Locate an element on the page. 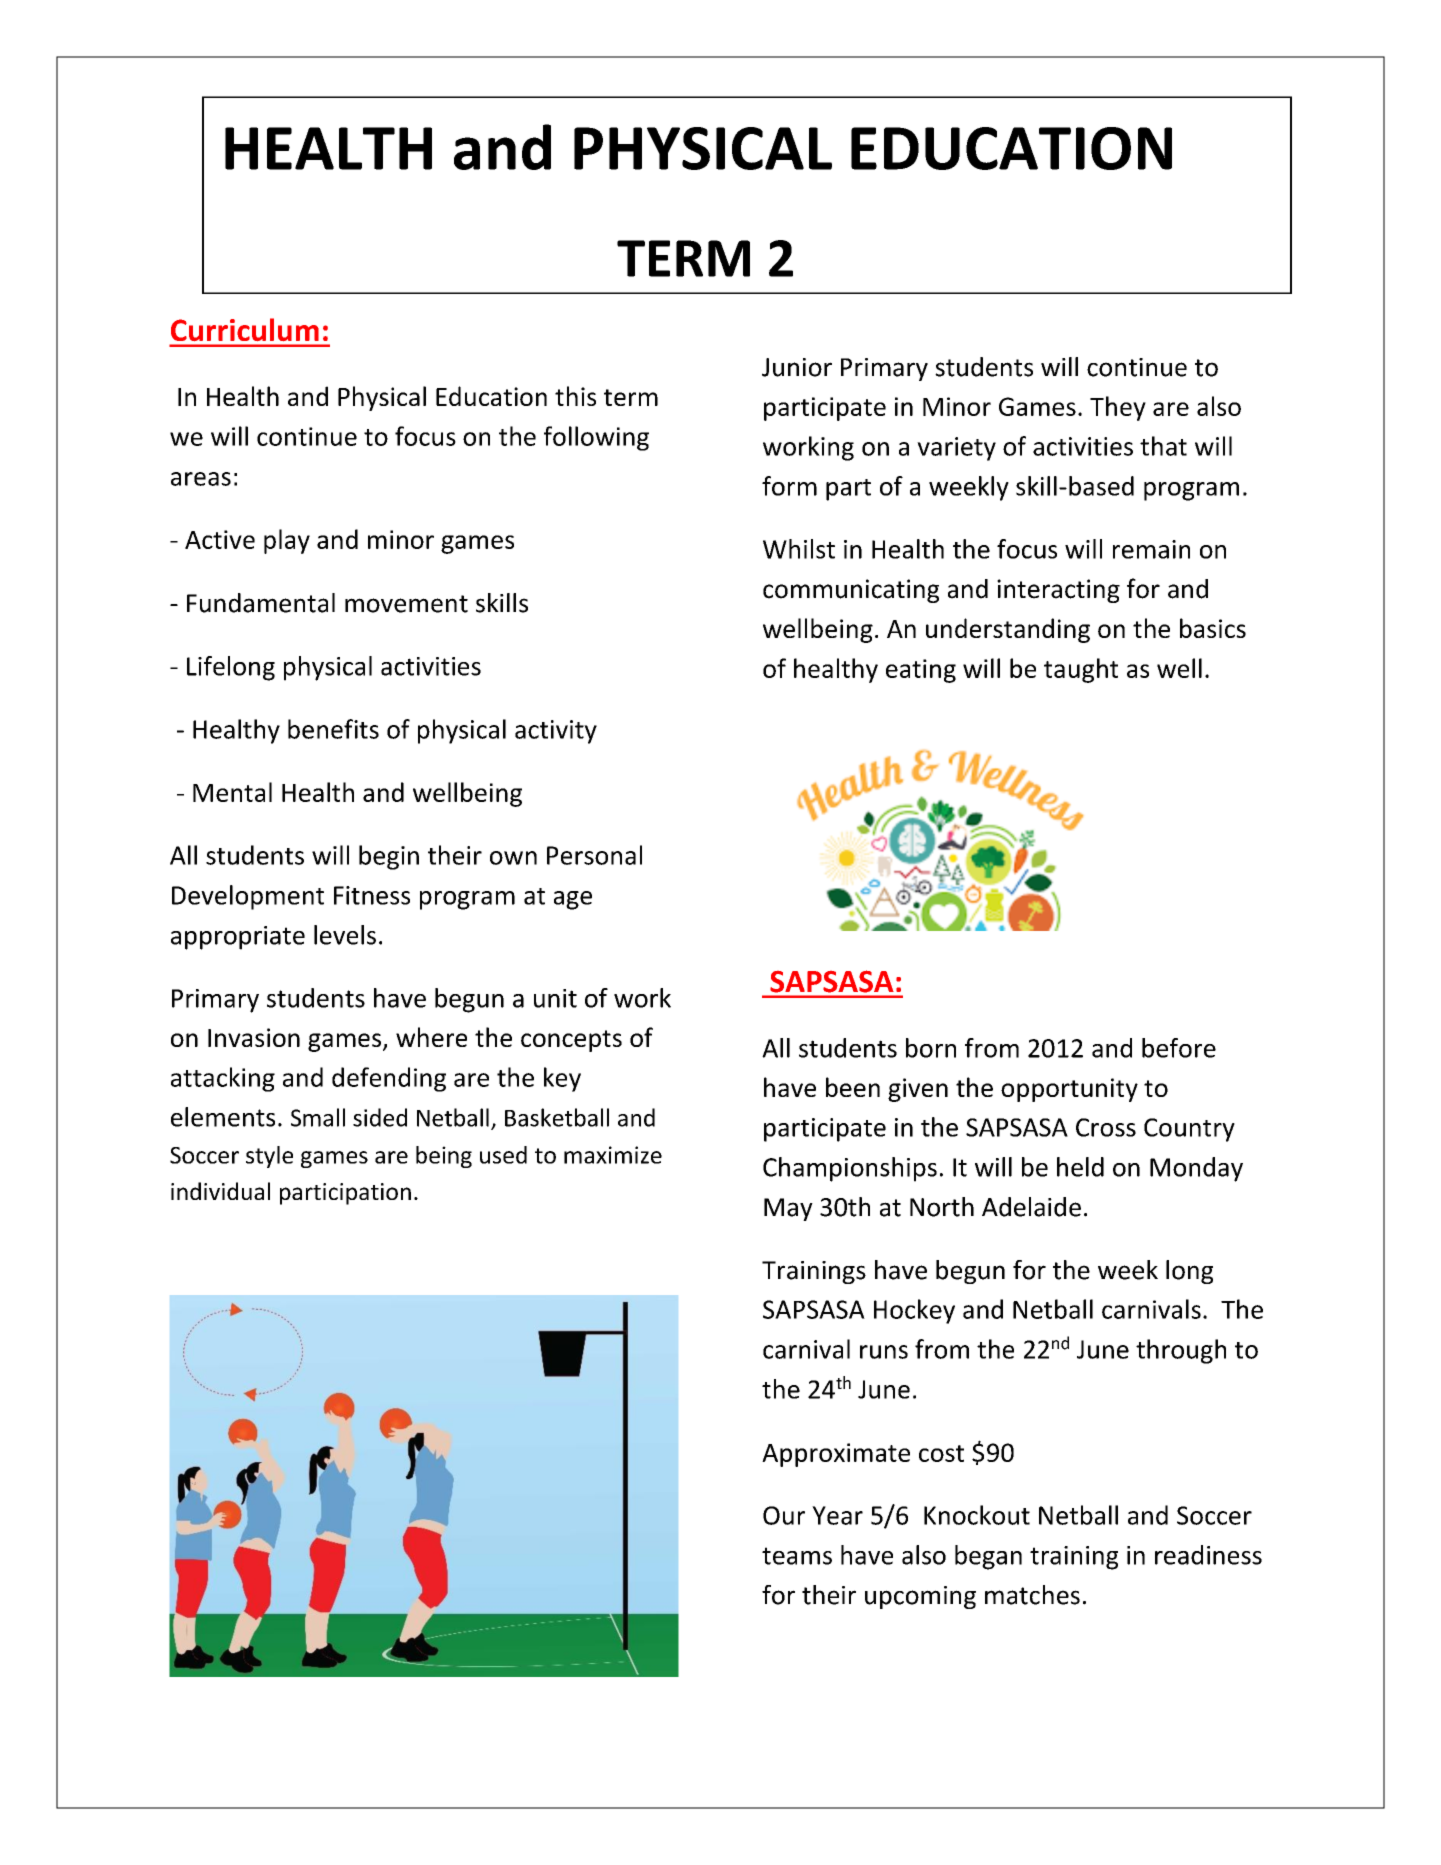  movement is located at coordinates (406, 604).
